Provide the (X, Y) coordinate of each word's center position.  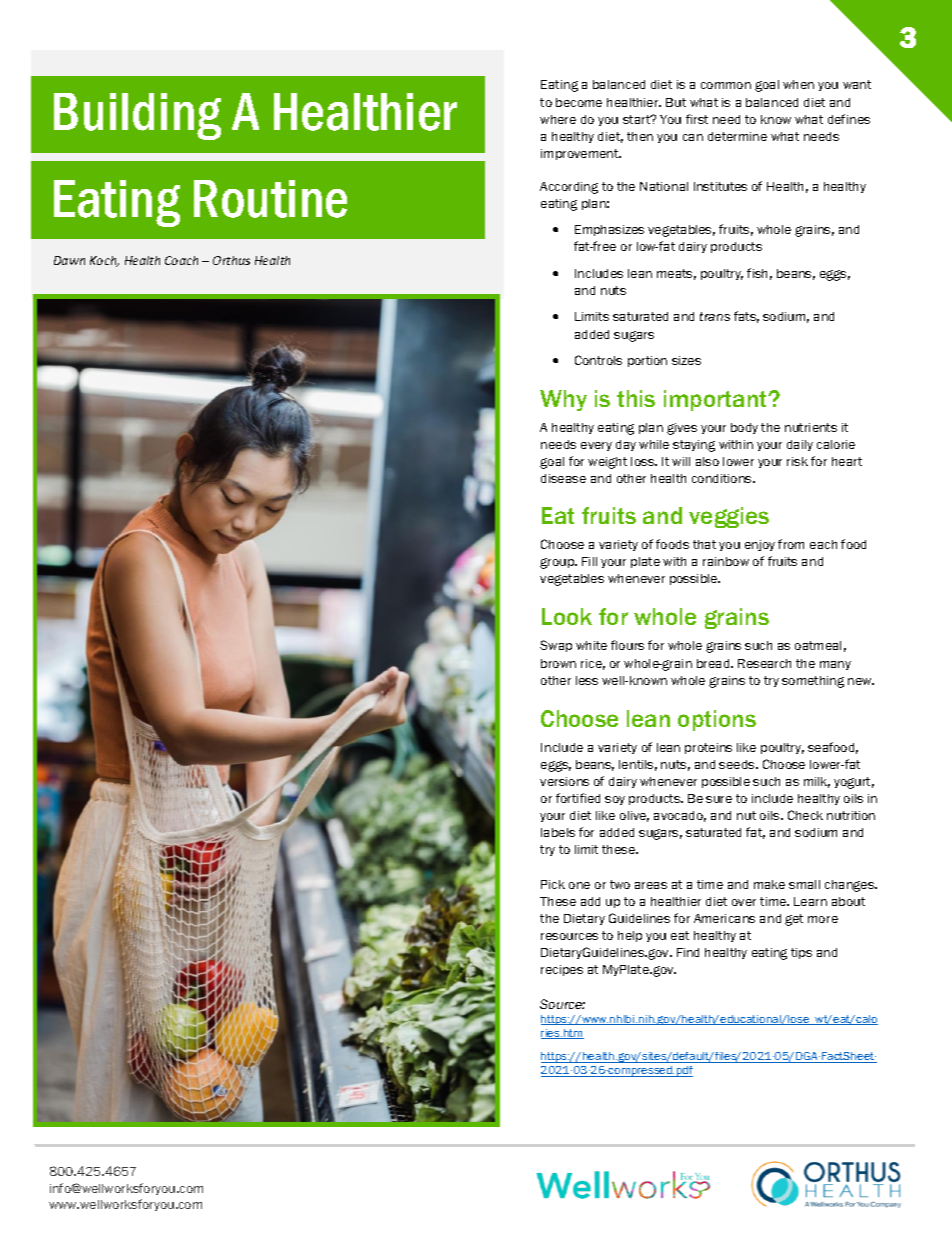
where (558, 119)
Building (137, 116)
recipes (562, 970)
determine (737, 136)
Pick (553, 884)
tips (801, 953)
